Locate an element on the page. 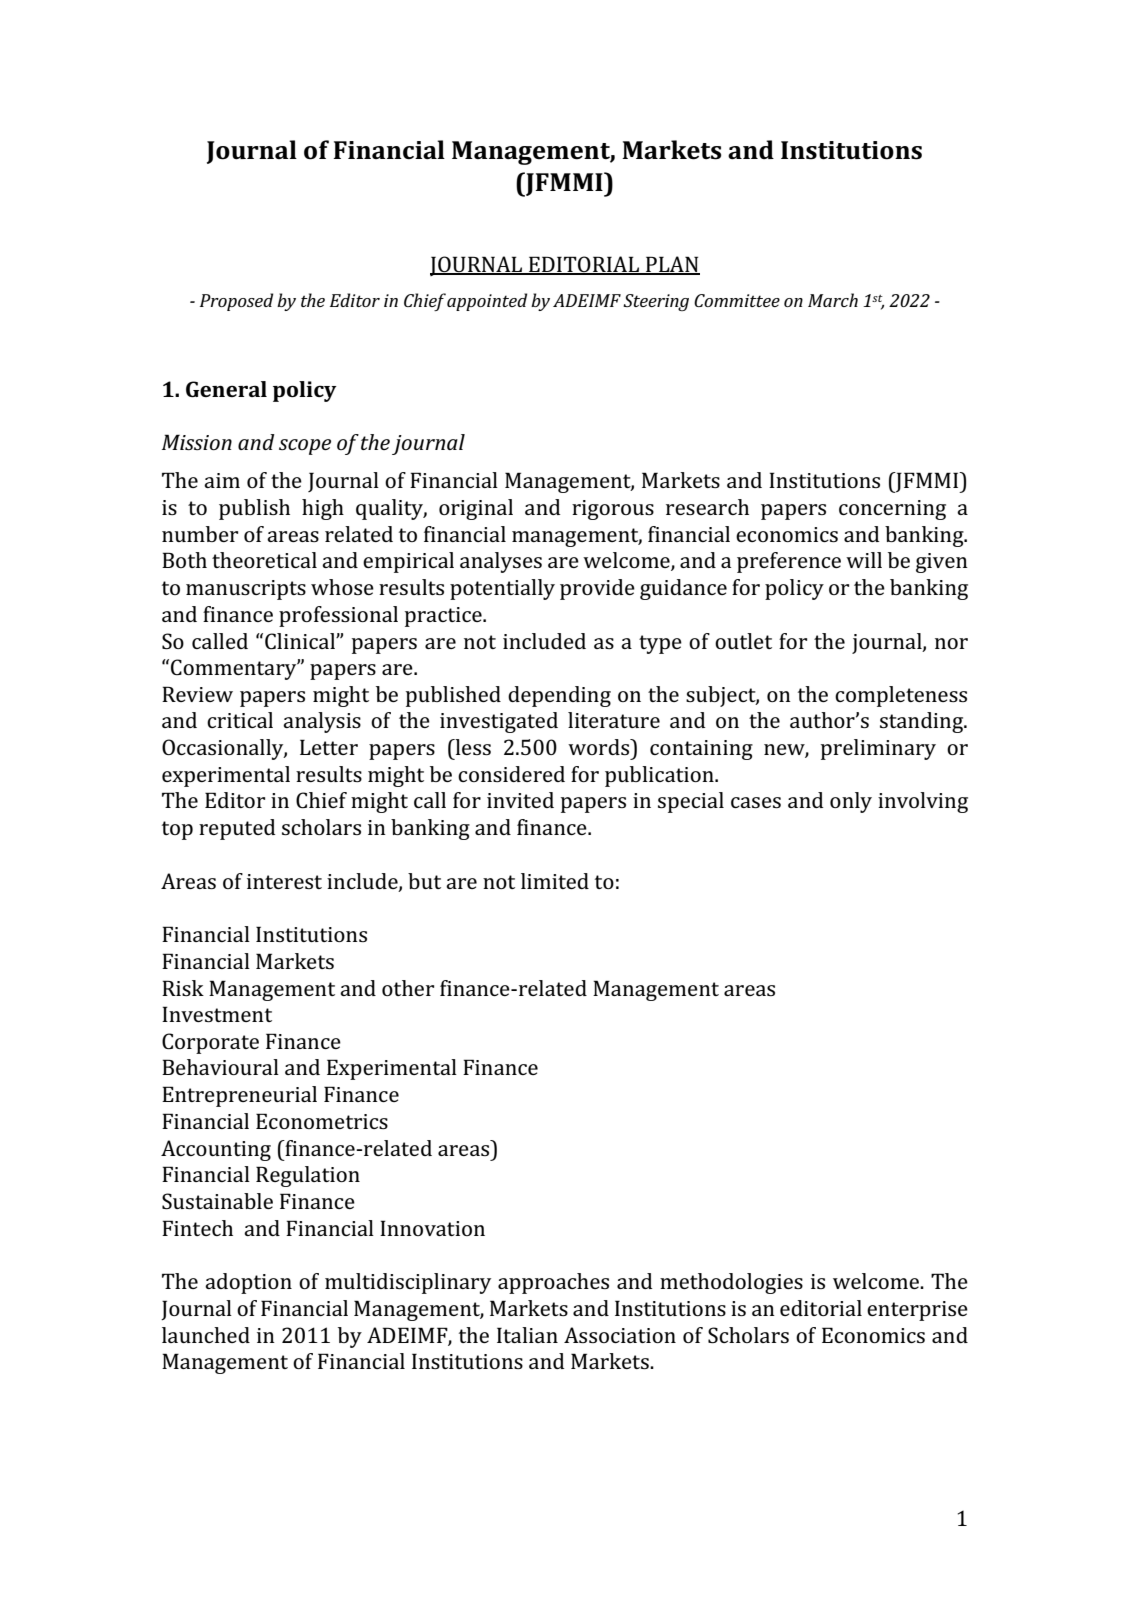 This document has width=1130, height=1598. theoretical is located at coordinates (264, 560).
